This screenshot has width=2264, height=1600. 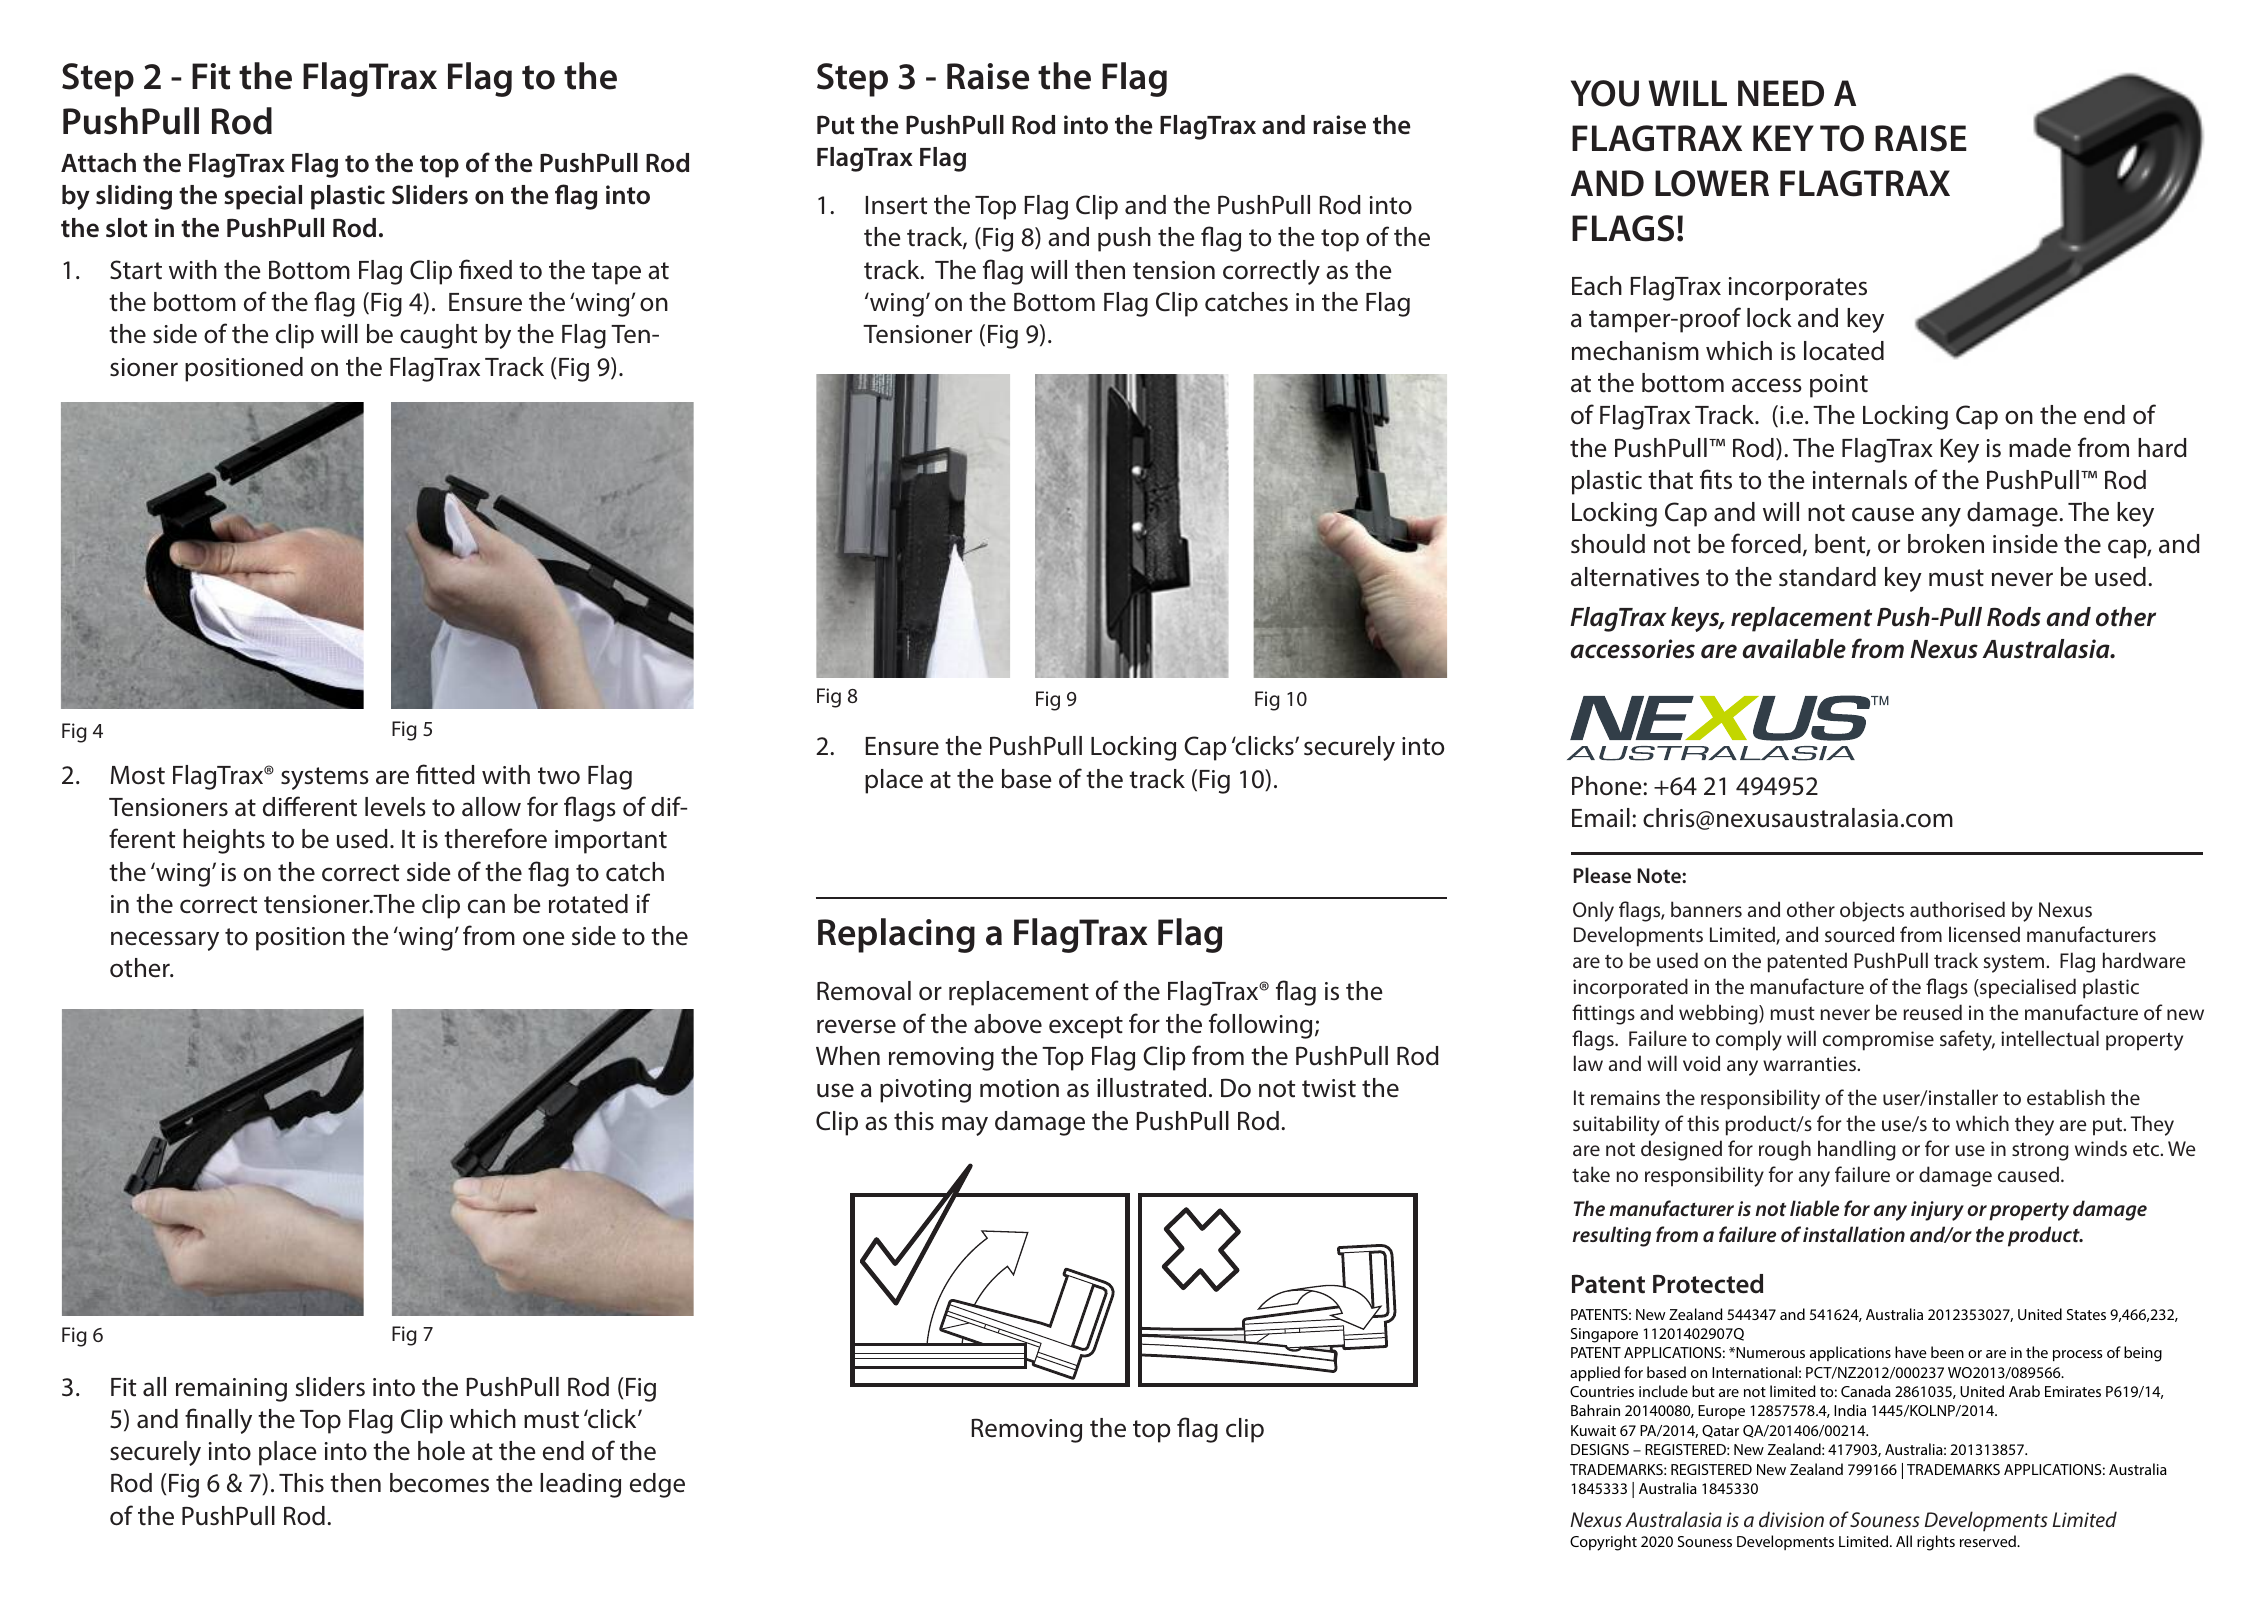 I want to click on edge, so click(x=657, y=1485).
